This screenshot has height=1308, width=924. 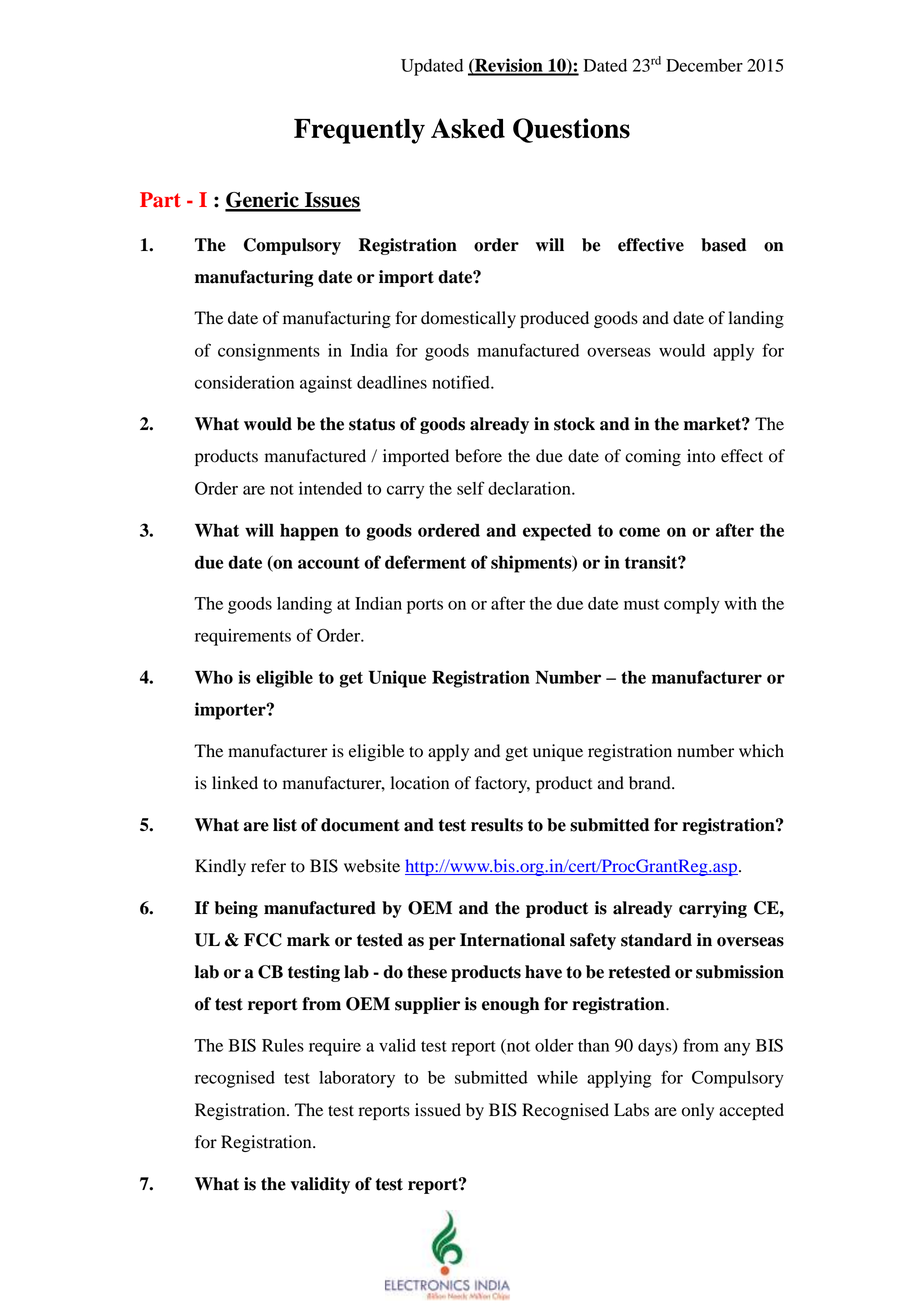 What do you see at coordinates (359, 131) in the screenshot?
I see `Frequently` at bounding box center [359, 131].
